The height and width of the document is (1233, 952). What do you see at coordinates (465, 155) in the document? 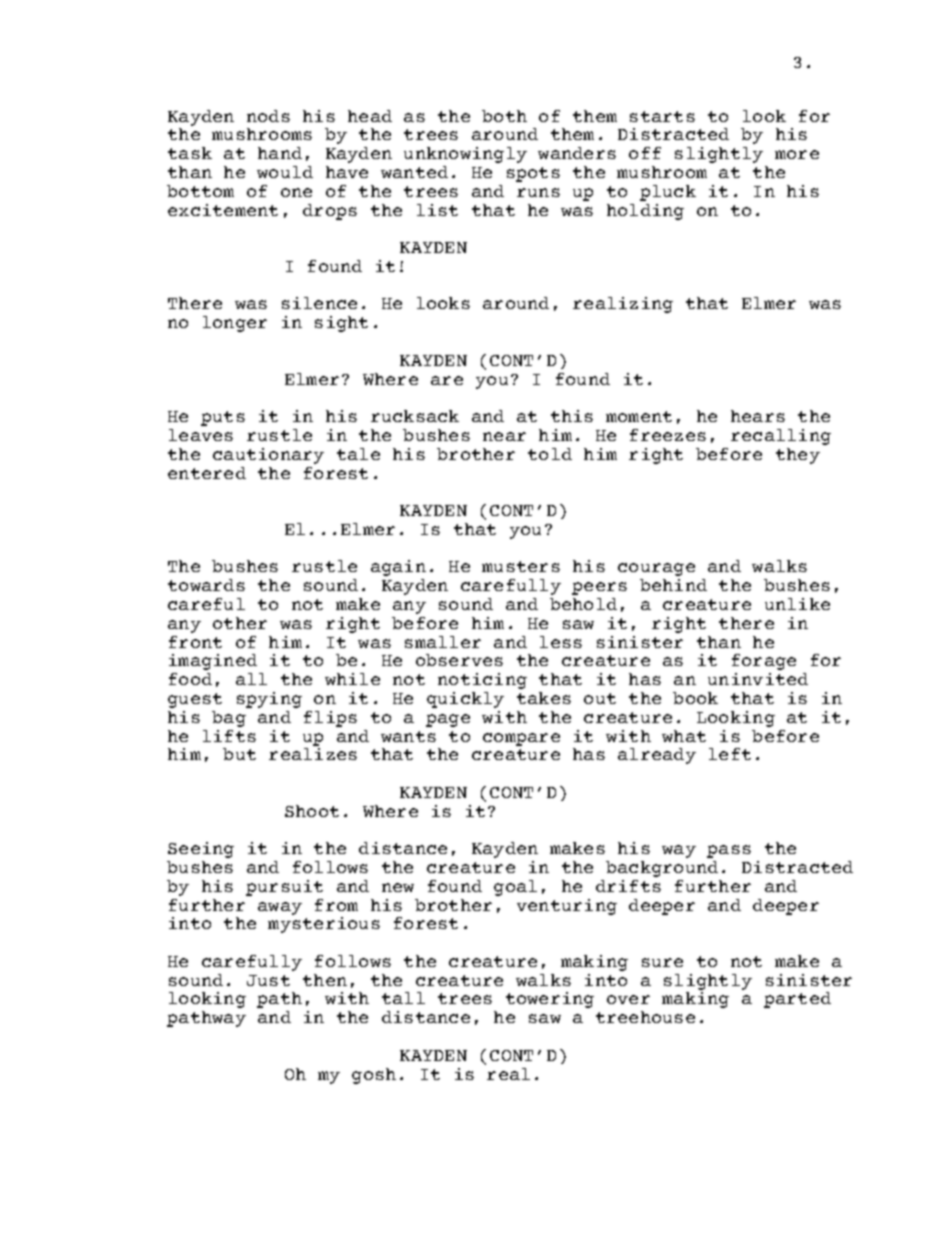
I see `unknowingly` at bounding box center [465, 155].
